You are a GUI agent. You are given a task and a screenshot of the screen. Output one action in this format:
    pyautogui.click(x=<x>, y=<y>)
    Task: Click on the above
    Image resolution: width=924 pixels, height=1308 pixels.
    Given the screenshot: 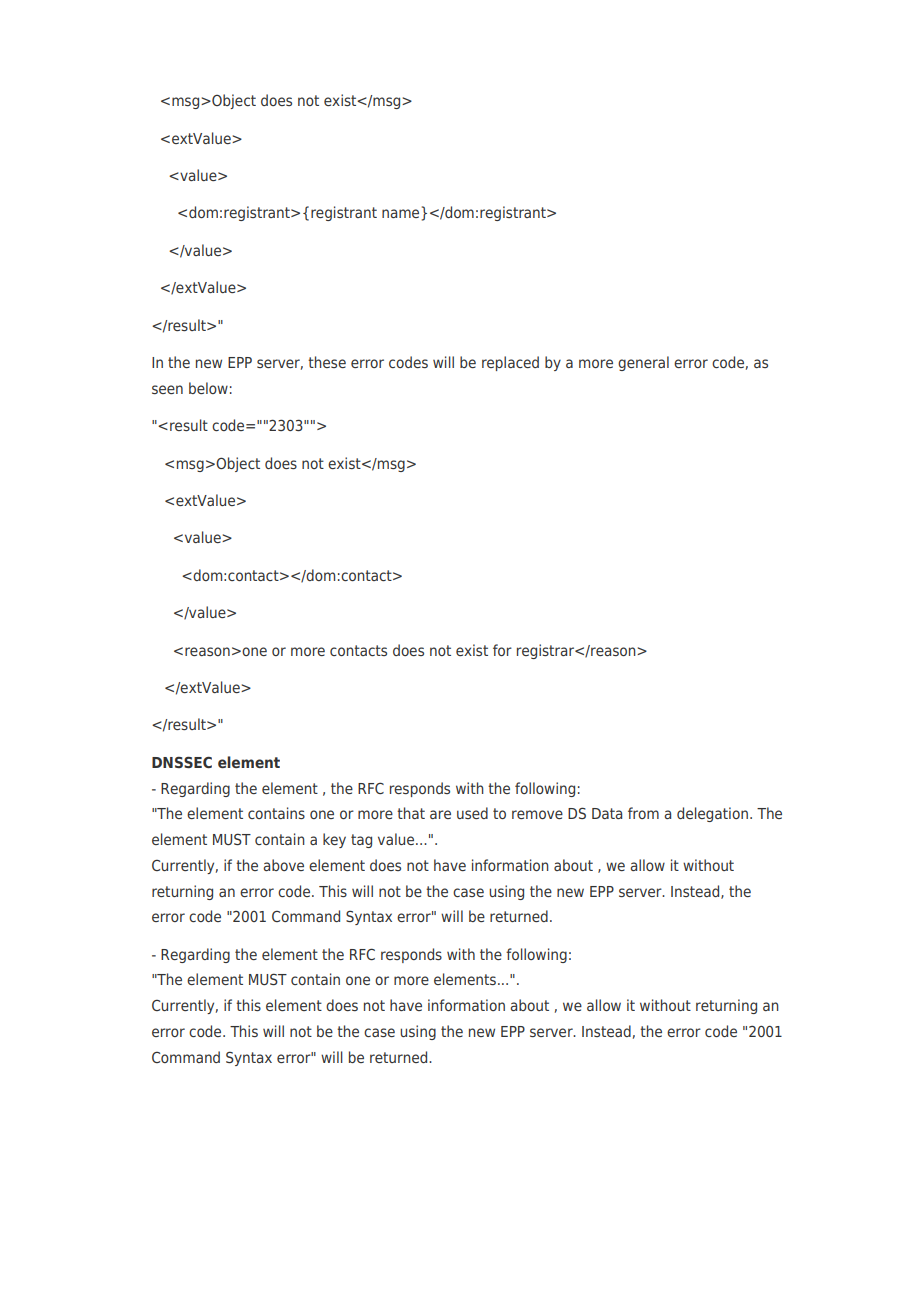 What is the action you would take?
    pyautogui.click(x=283, y=865)
